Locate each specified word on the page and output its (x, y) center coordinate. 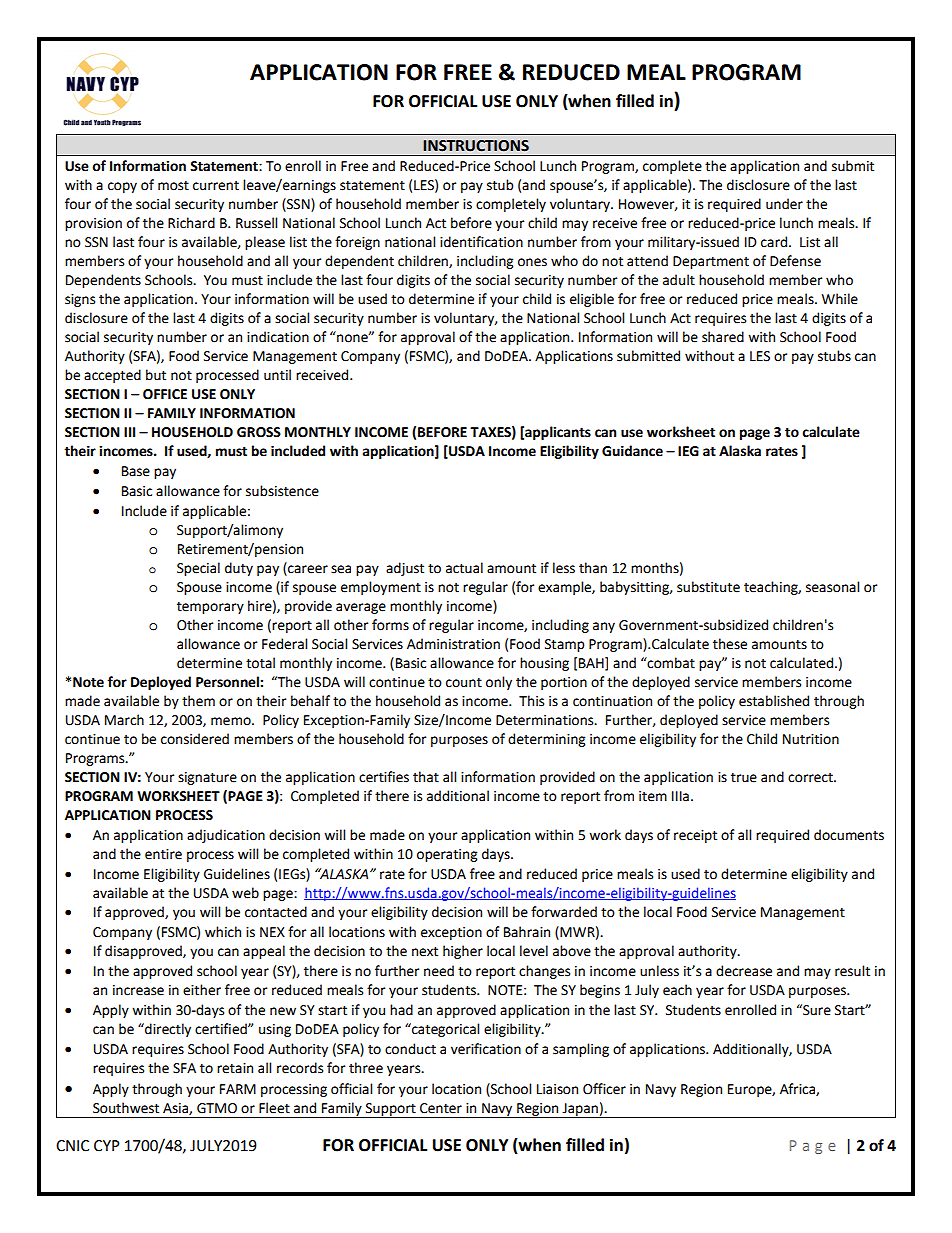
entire (163, 854)
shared (723, 337)
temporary (210, 608)
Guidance (632, 451)
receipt (695, 836)
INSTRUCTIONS (476, 146)
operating (447, 855)
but (156, 375)
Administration (453, 644)
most (173, 186)
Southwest (126, 1108)
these (730, 644)
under (784, 204)
